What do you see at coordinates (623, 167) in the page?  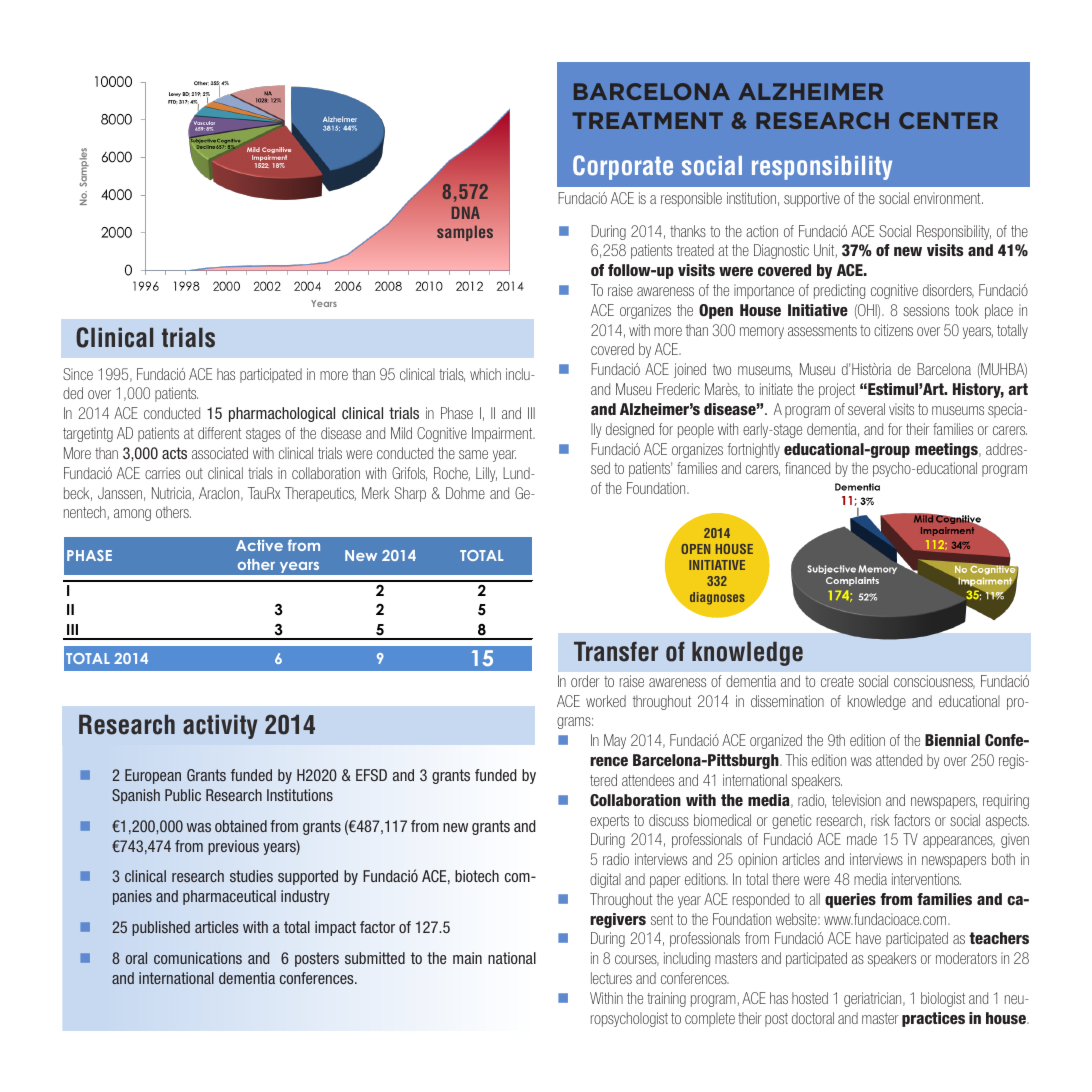 I see `Corporate` at bounding box center [623, 167].
